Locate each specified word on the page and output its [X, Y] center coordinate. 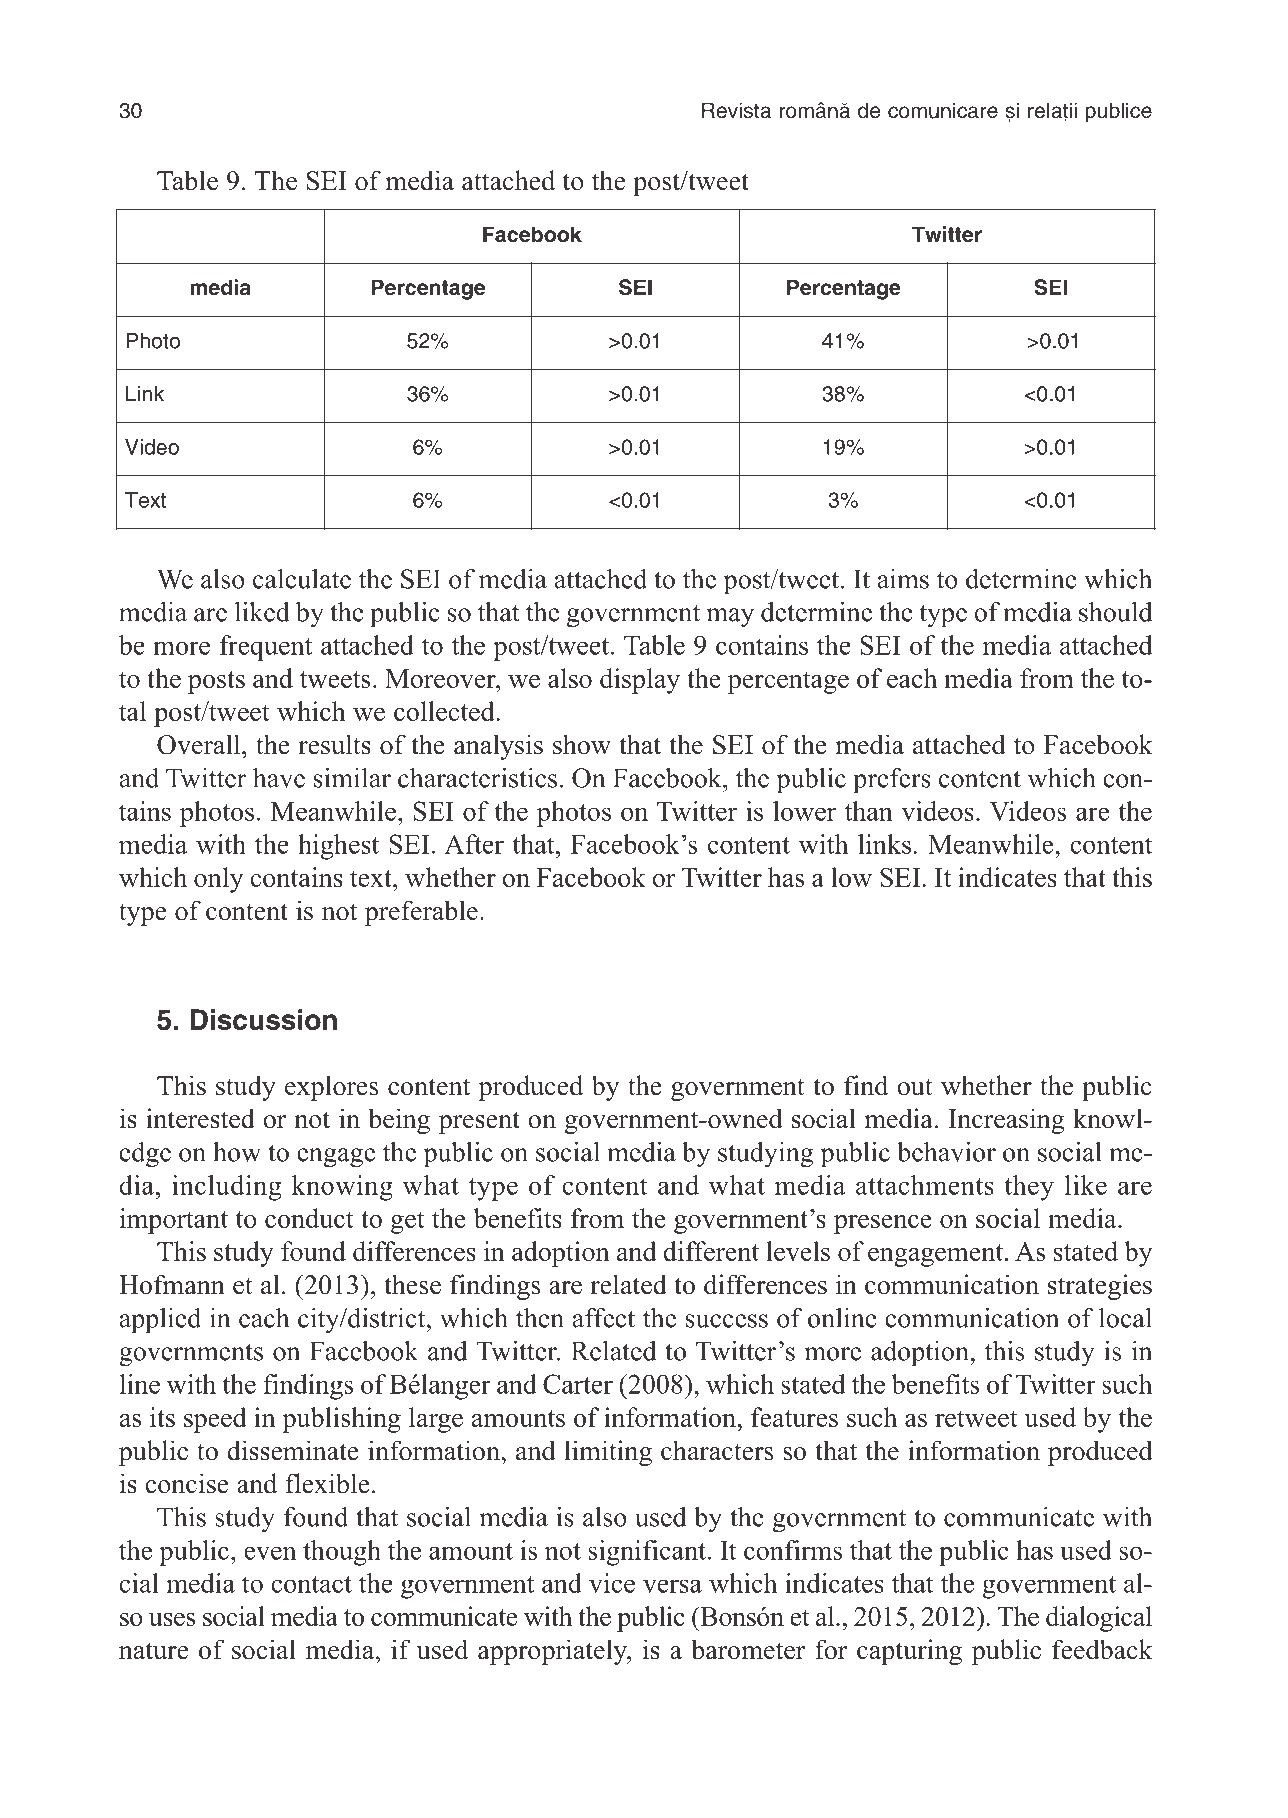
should [1115, 612]
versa [672, 1586]
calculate [302, 579]
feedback [1102, 1649]
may [730, 618]
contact [311, 1584]
